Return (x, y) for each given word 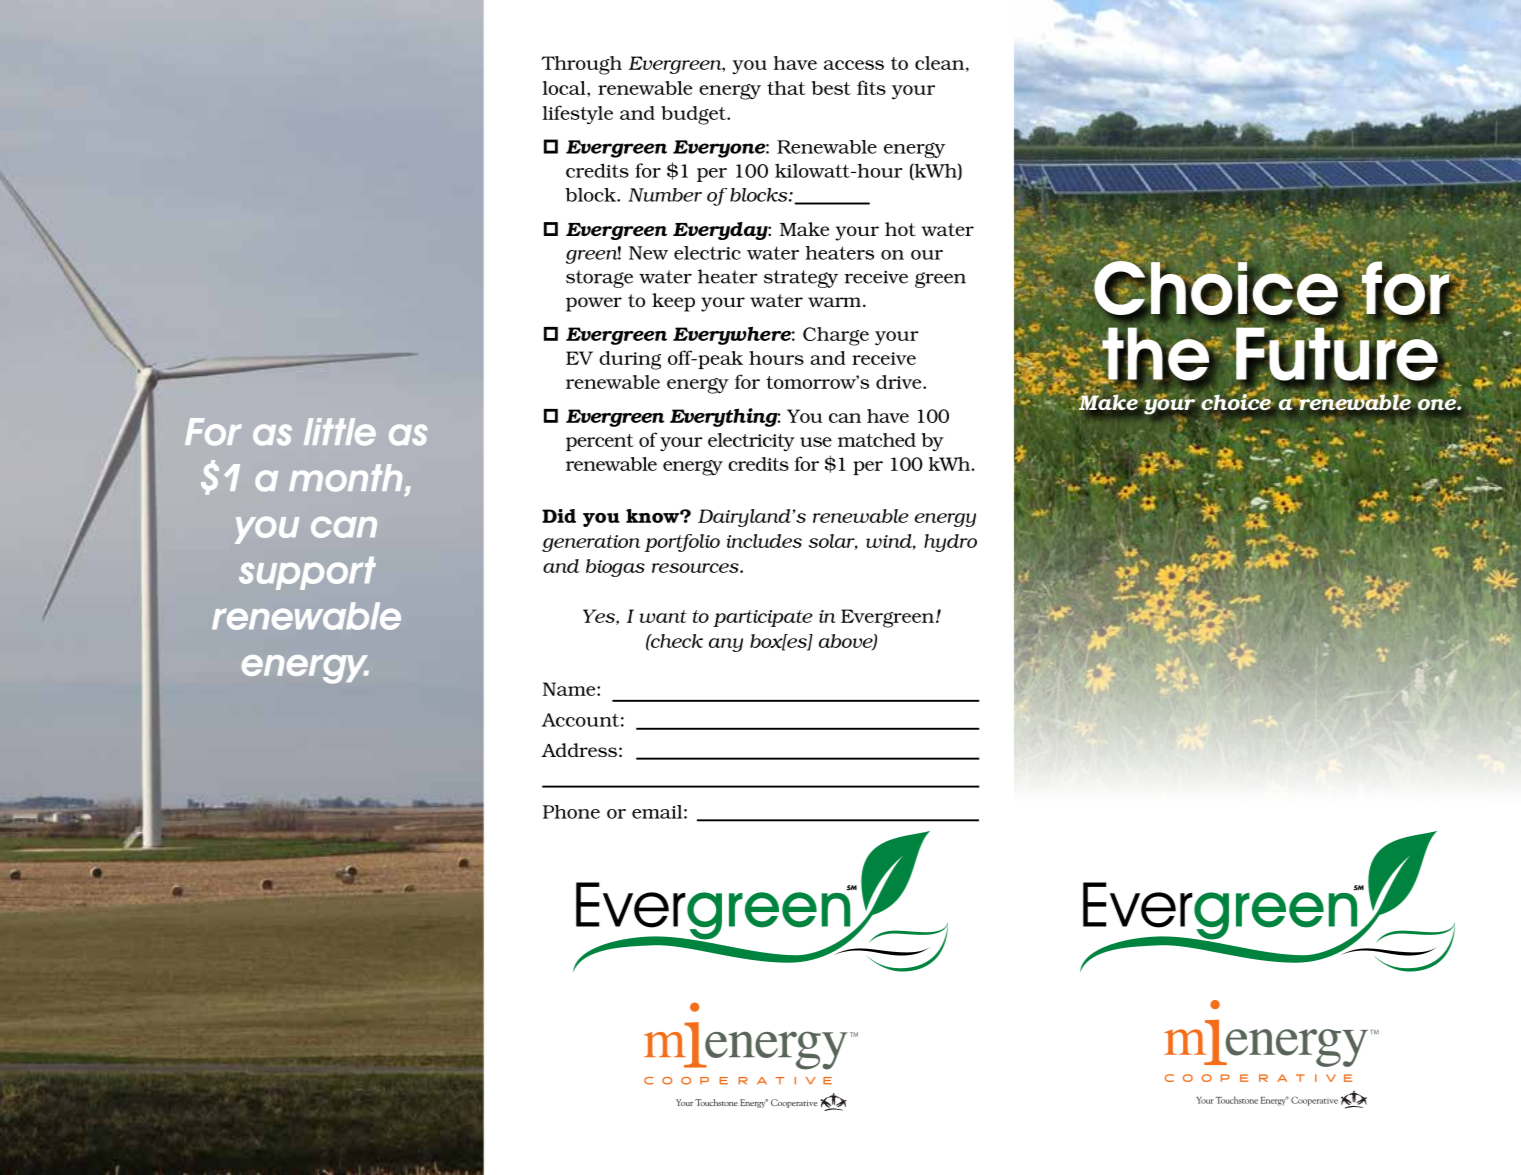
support (307, 573)
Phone (571, 812)
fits (871, 87)
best (831, 88)
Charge (836, 336)
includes (764, 541)
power (594, 304)
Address (579, 750)
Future (1337, 354)
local (565, 88)
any (726, 645)
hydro (950, 543)
